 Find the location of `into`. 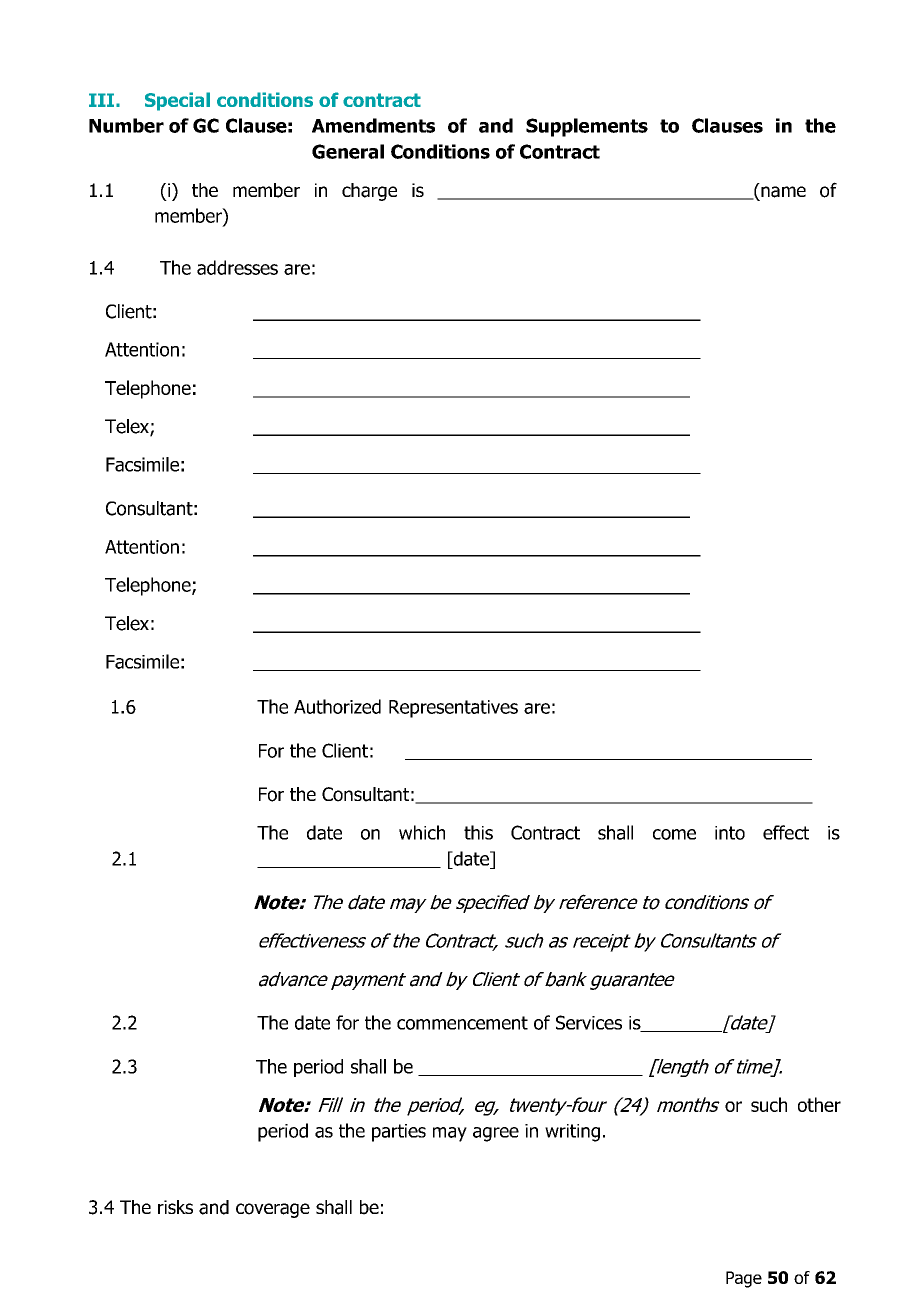

into is located at coordinates (730, 833).
